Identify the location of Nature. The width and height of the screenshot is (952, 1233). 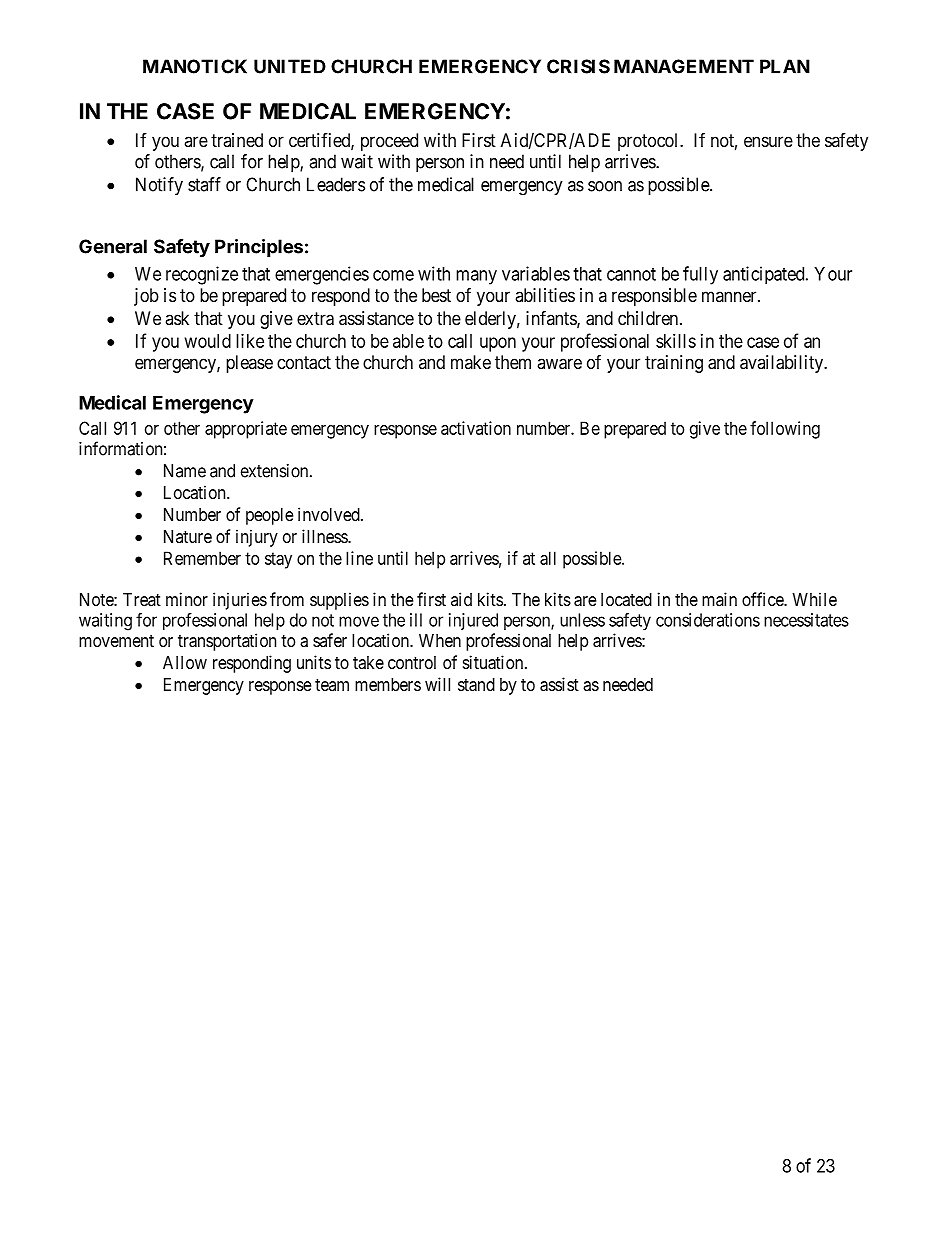
(188, 536).
